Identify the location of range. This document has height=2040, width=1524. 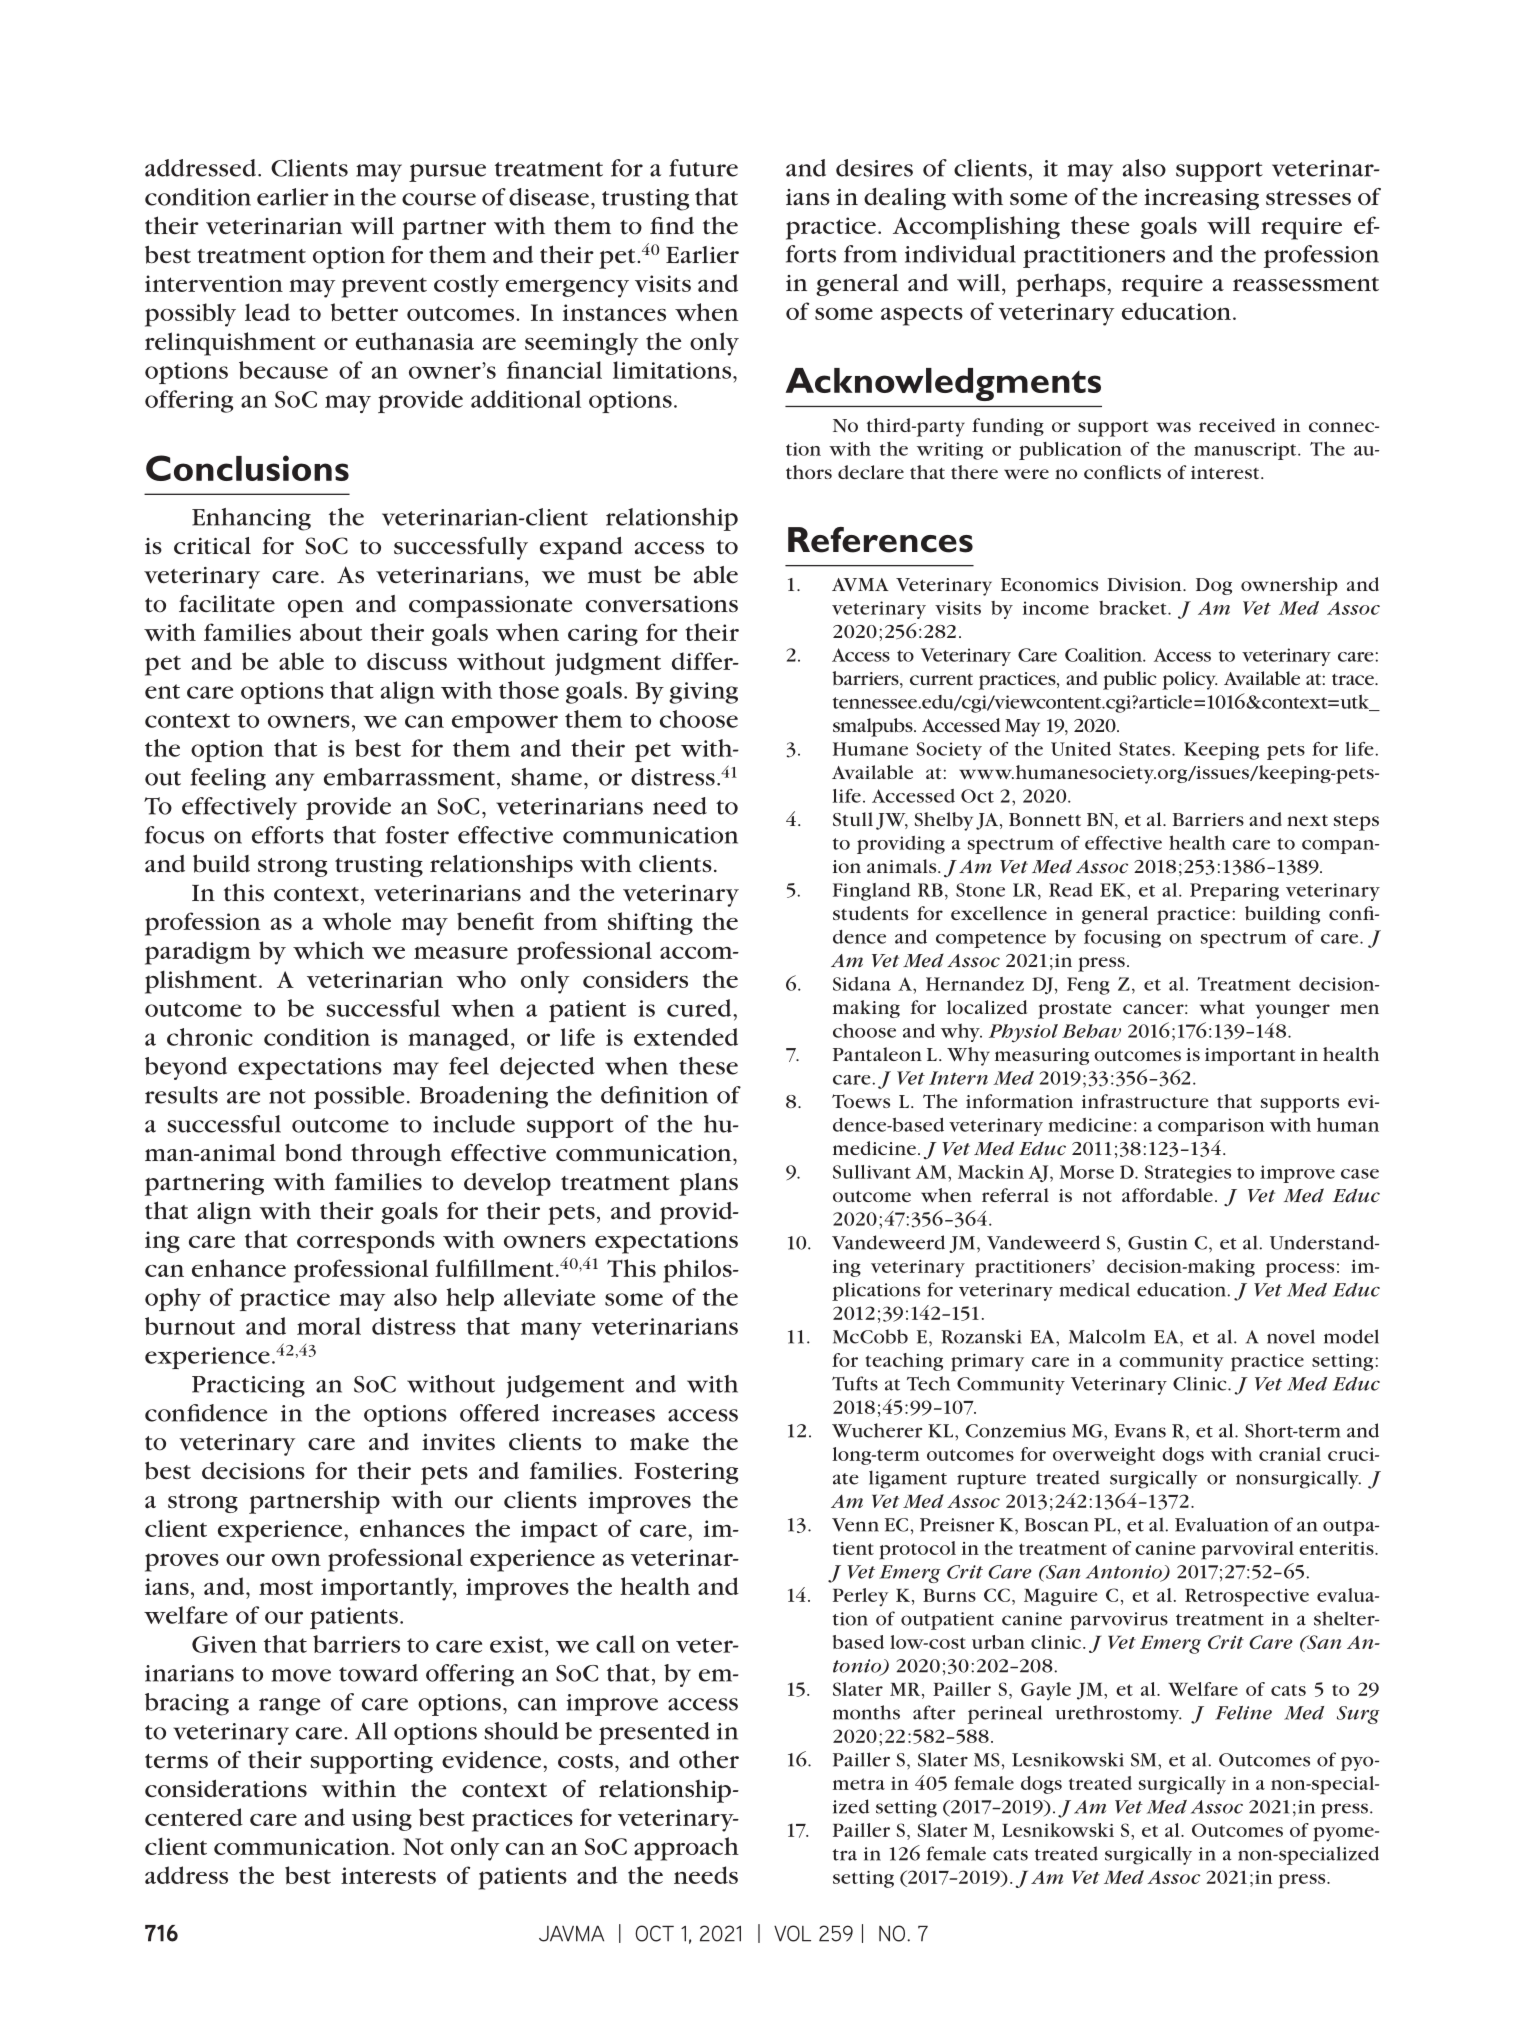
(289, 1707).
